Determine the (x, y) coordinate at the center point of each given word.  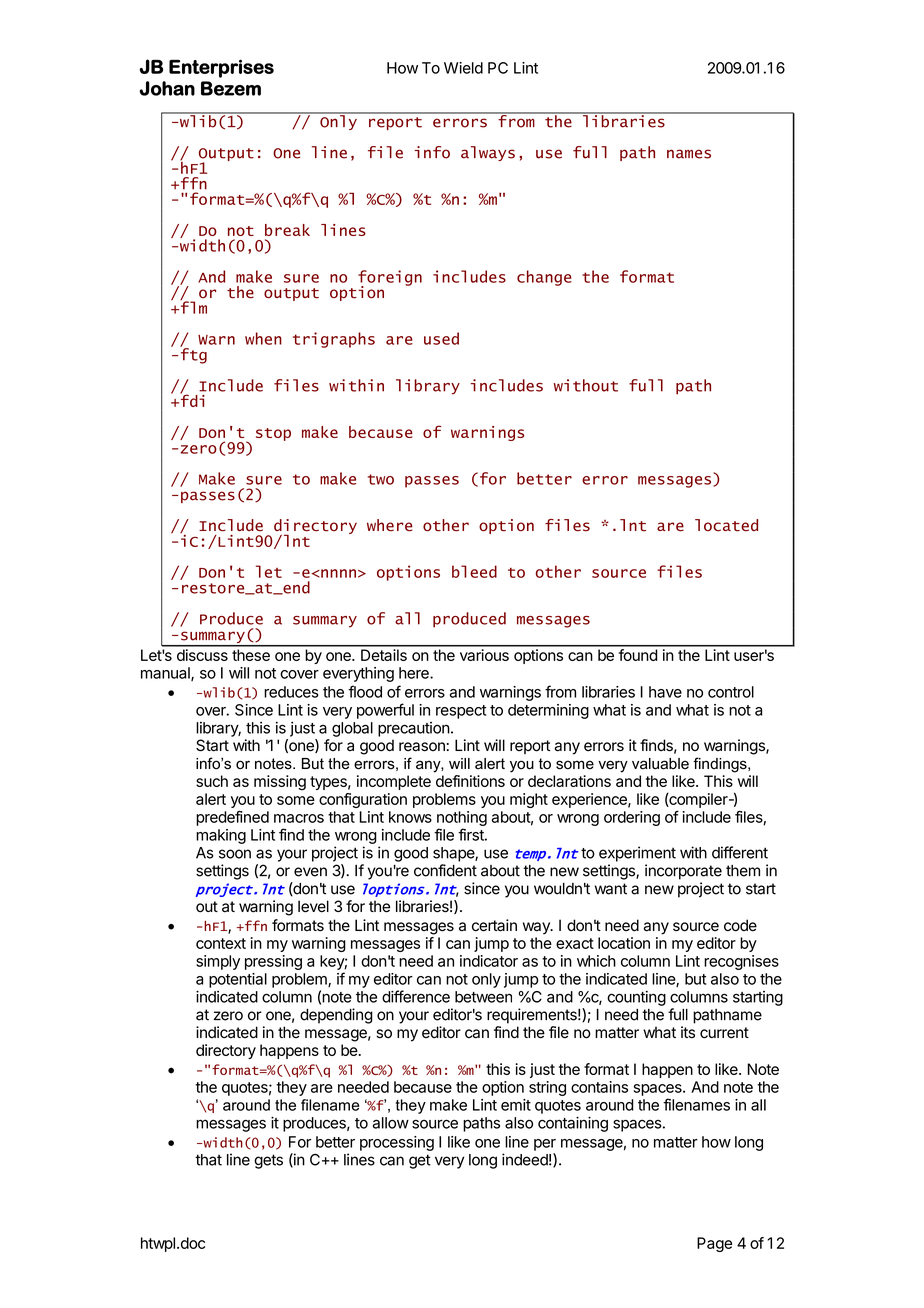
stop (273, 434)
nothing (462, 818)
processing (397, 1143)
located (726, 525)
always (488, 153)
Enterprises (221, 68)
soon (235, 854)
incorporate (683, 872)
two (381, 479)
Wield (463, 68)
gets (268, 1161)
